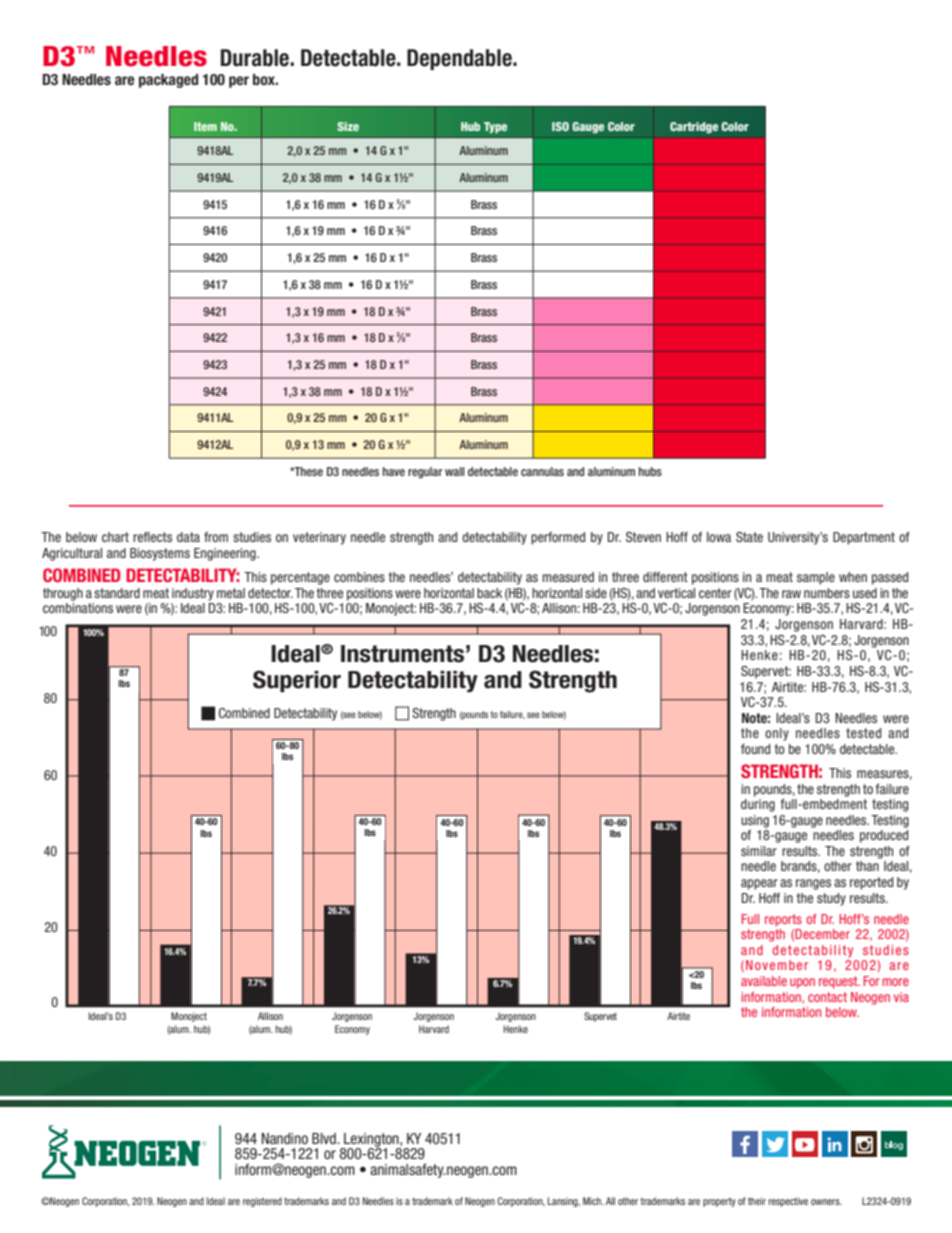 The width and height of the screenshot is (952, 1233). Describe the element at coordinates (168, 81) in the screenshot. I see `packaged` at that location.
